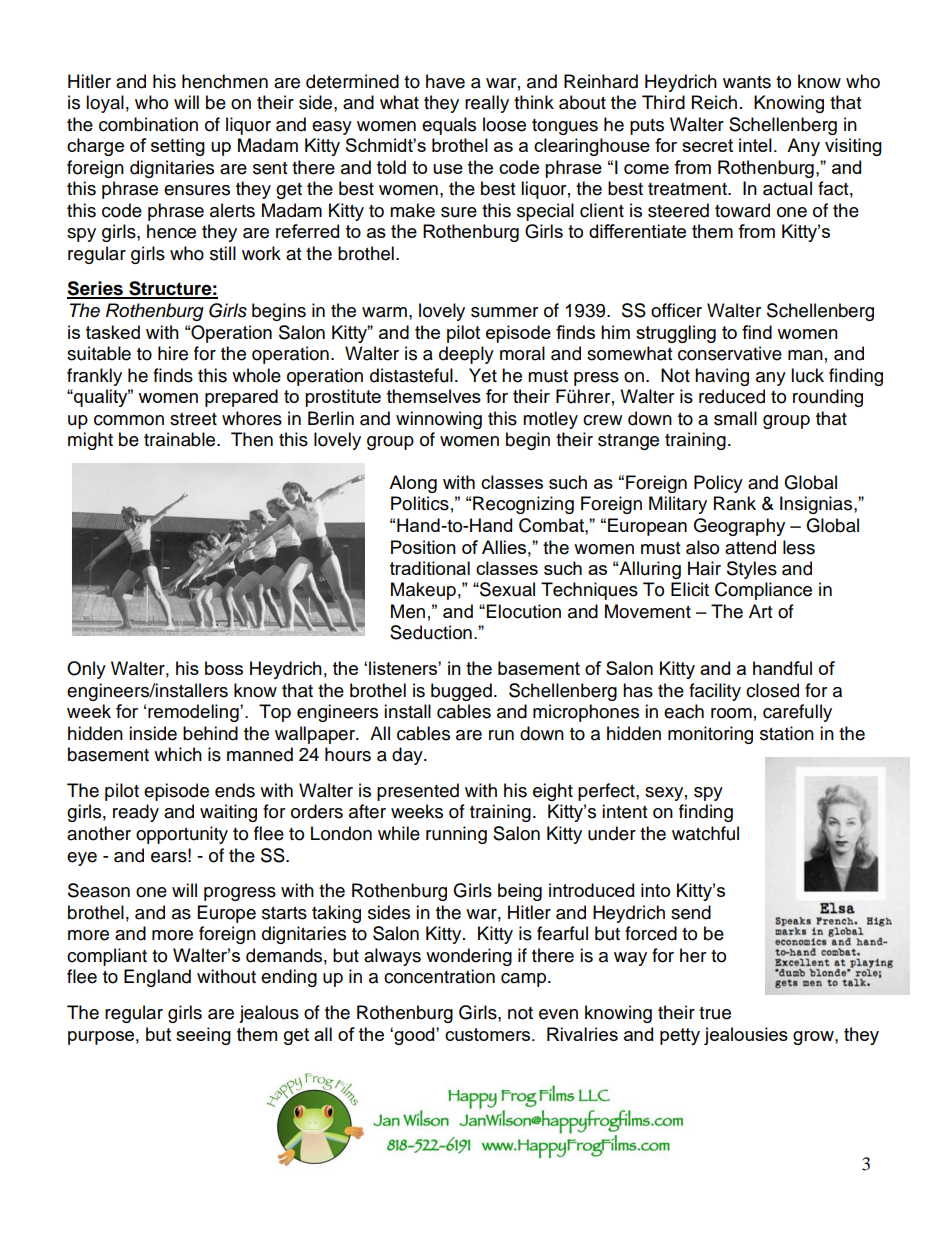  What do you see at coordinates (439, 420) in the screenshot?
I see `winnowing` at bounding box center [439, 420].
